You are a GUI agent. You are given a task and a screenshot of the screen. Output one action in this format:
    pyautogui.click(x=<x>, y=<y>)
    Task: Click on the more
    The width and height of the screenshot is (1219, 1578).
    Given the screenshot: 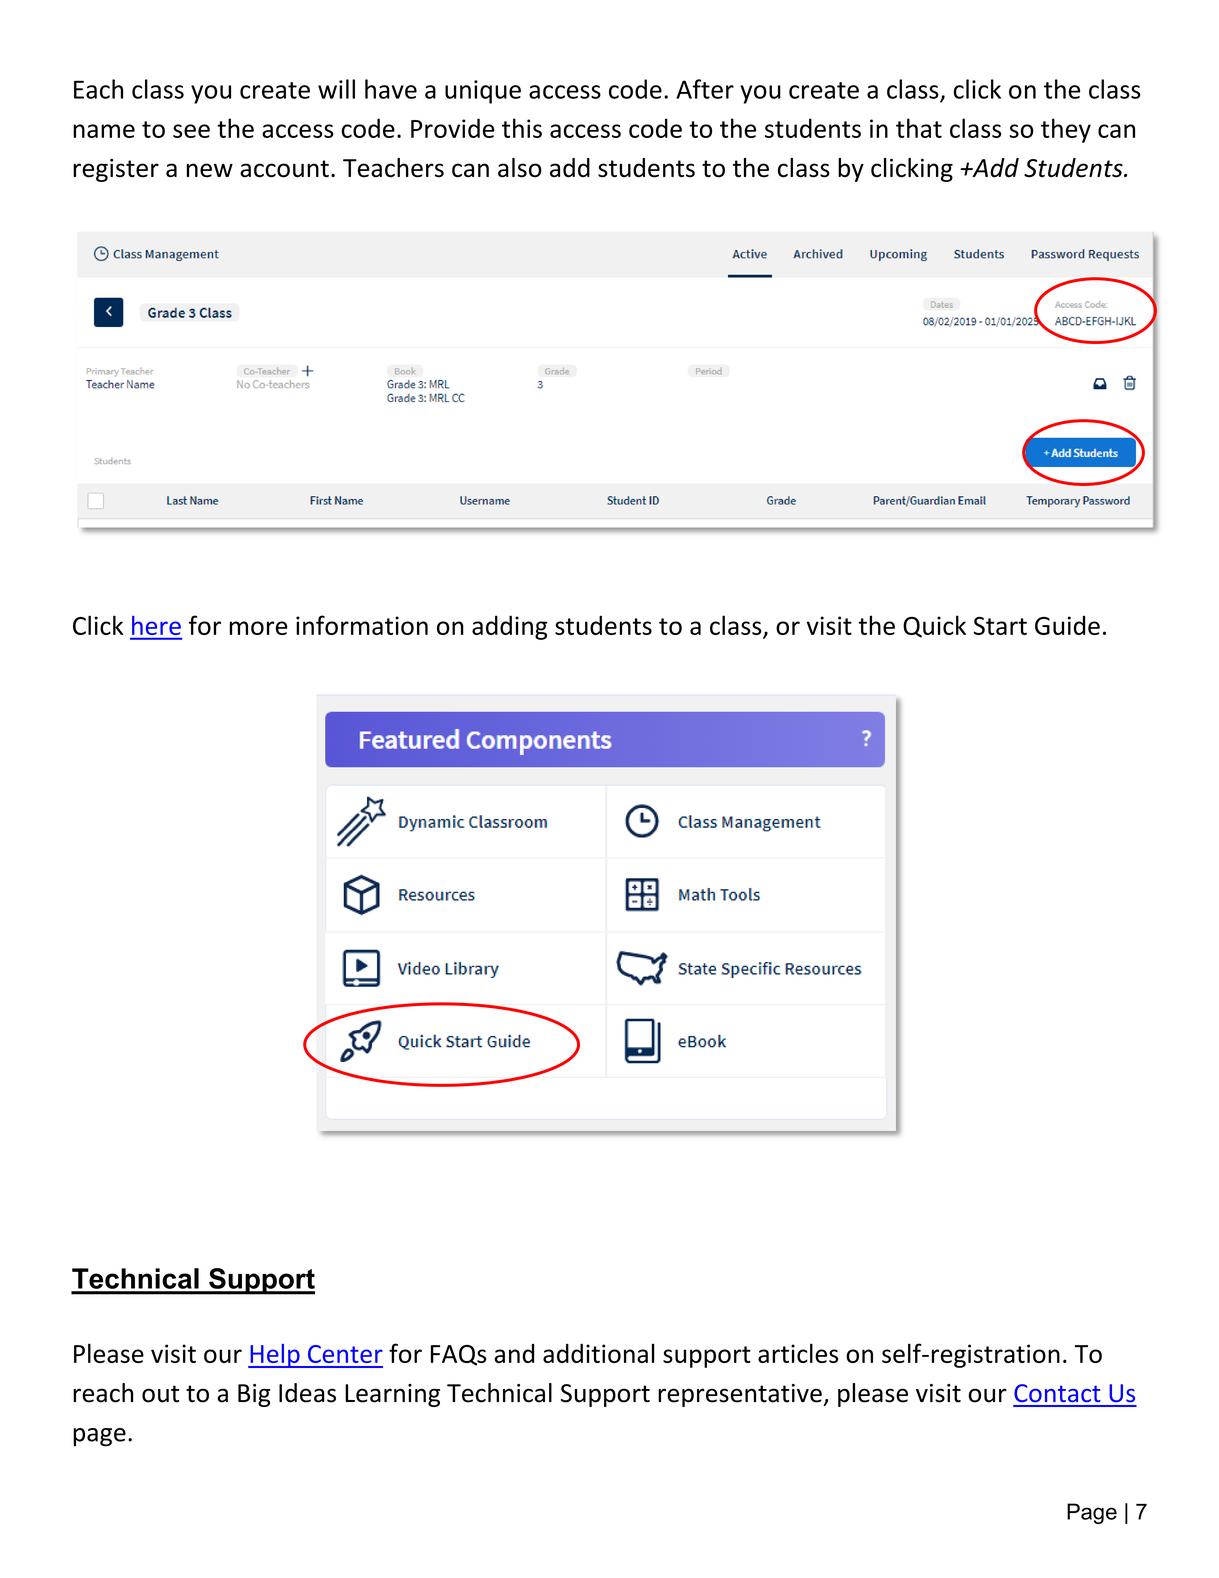 What is the action you would take?
    pyautogui.click(x=259, y=628)
